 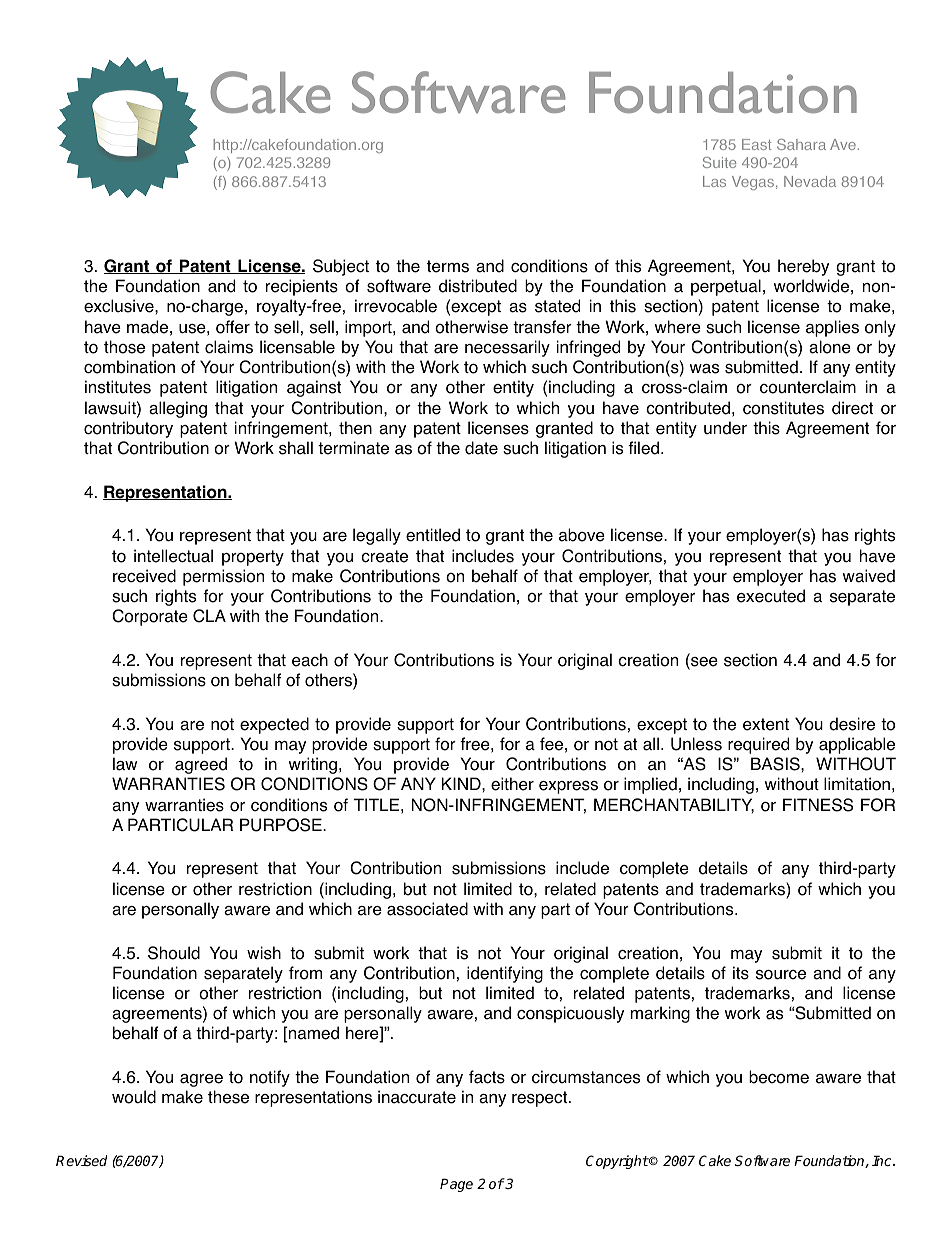 What do you see at coordinates (783, 408) in the page?
I see `constitutes` at bounding box center [783, 408].
